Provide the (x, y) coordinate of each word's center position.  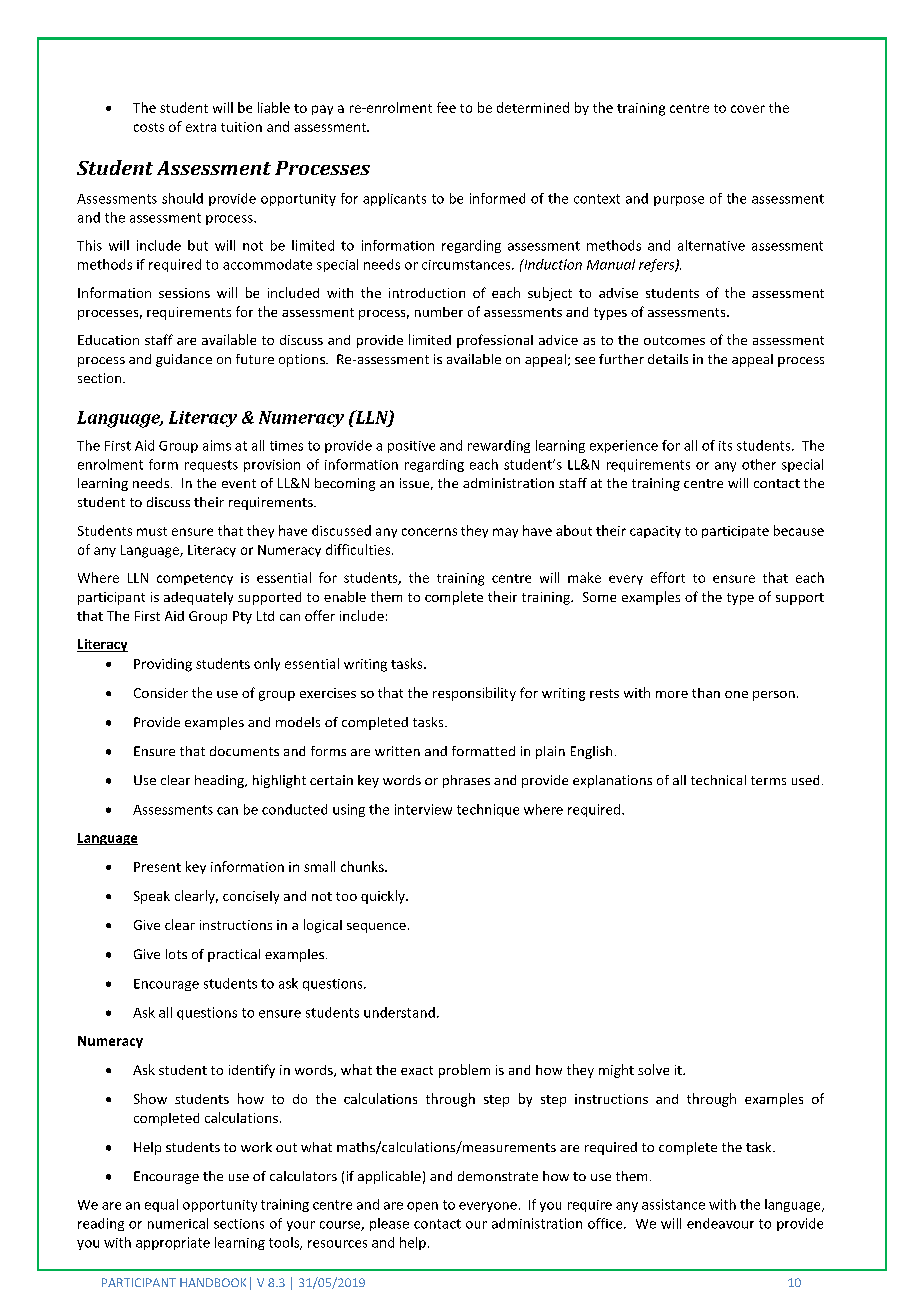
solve (653, 1069)
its (725, 446)
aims (217, 445)
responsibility (474, 694)
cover (748, 109)
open (422, 1207)
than (706, 693)
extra (201, 127)
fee (446, 107)
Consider (161, 693)
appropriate (173, 1243)
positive (411, 447)
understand (399, 1012)
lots (176, 954)
